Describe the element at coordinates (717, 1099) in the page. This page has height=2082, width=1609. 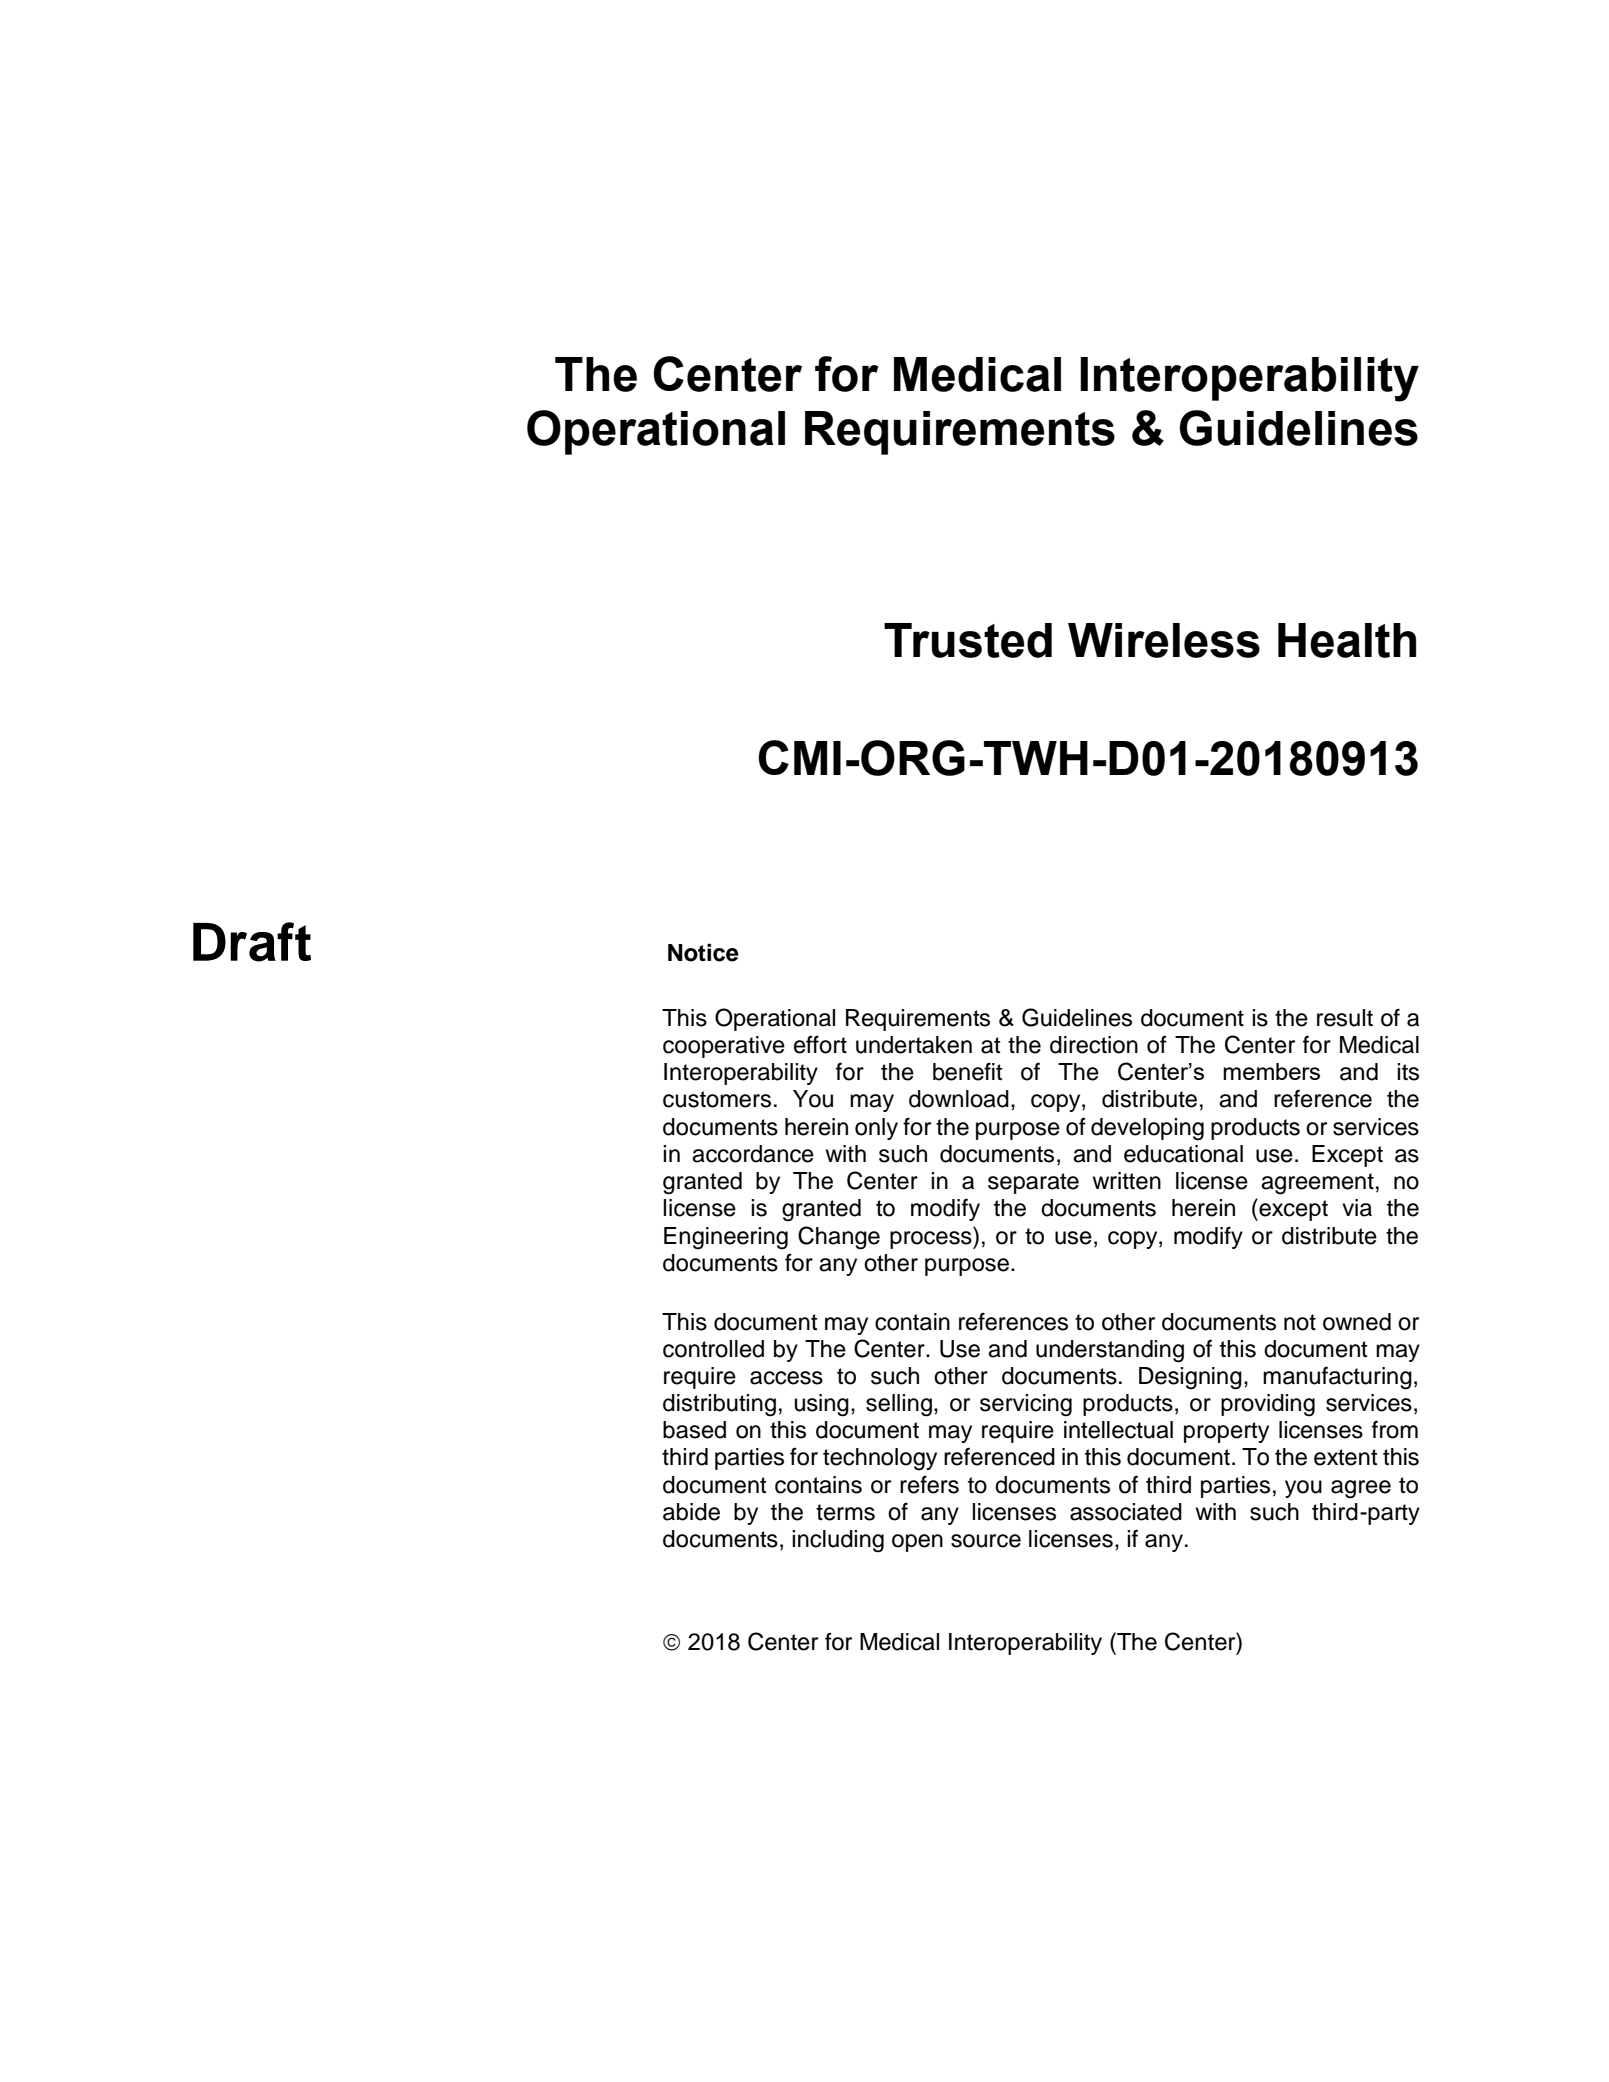
I see `customers` at that location.
